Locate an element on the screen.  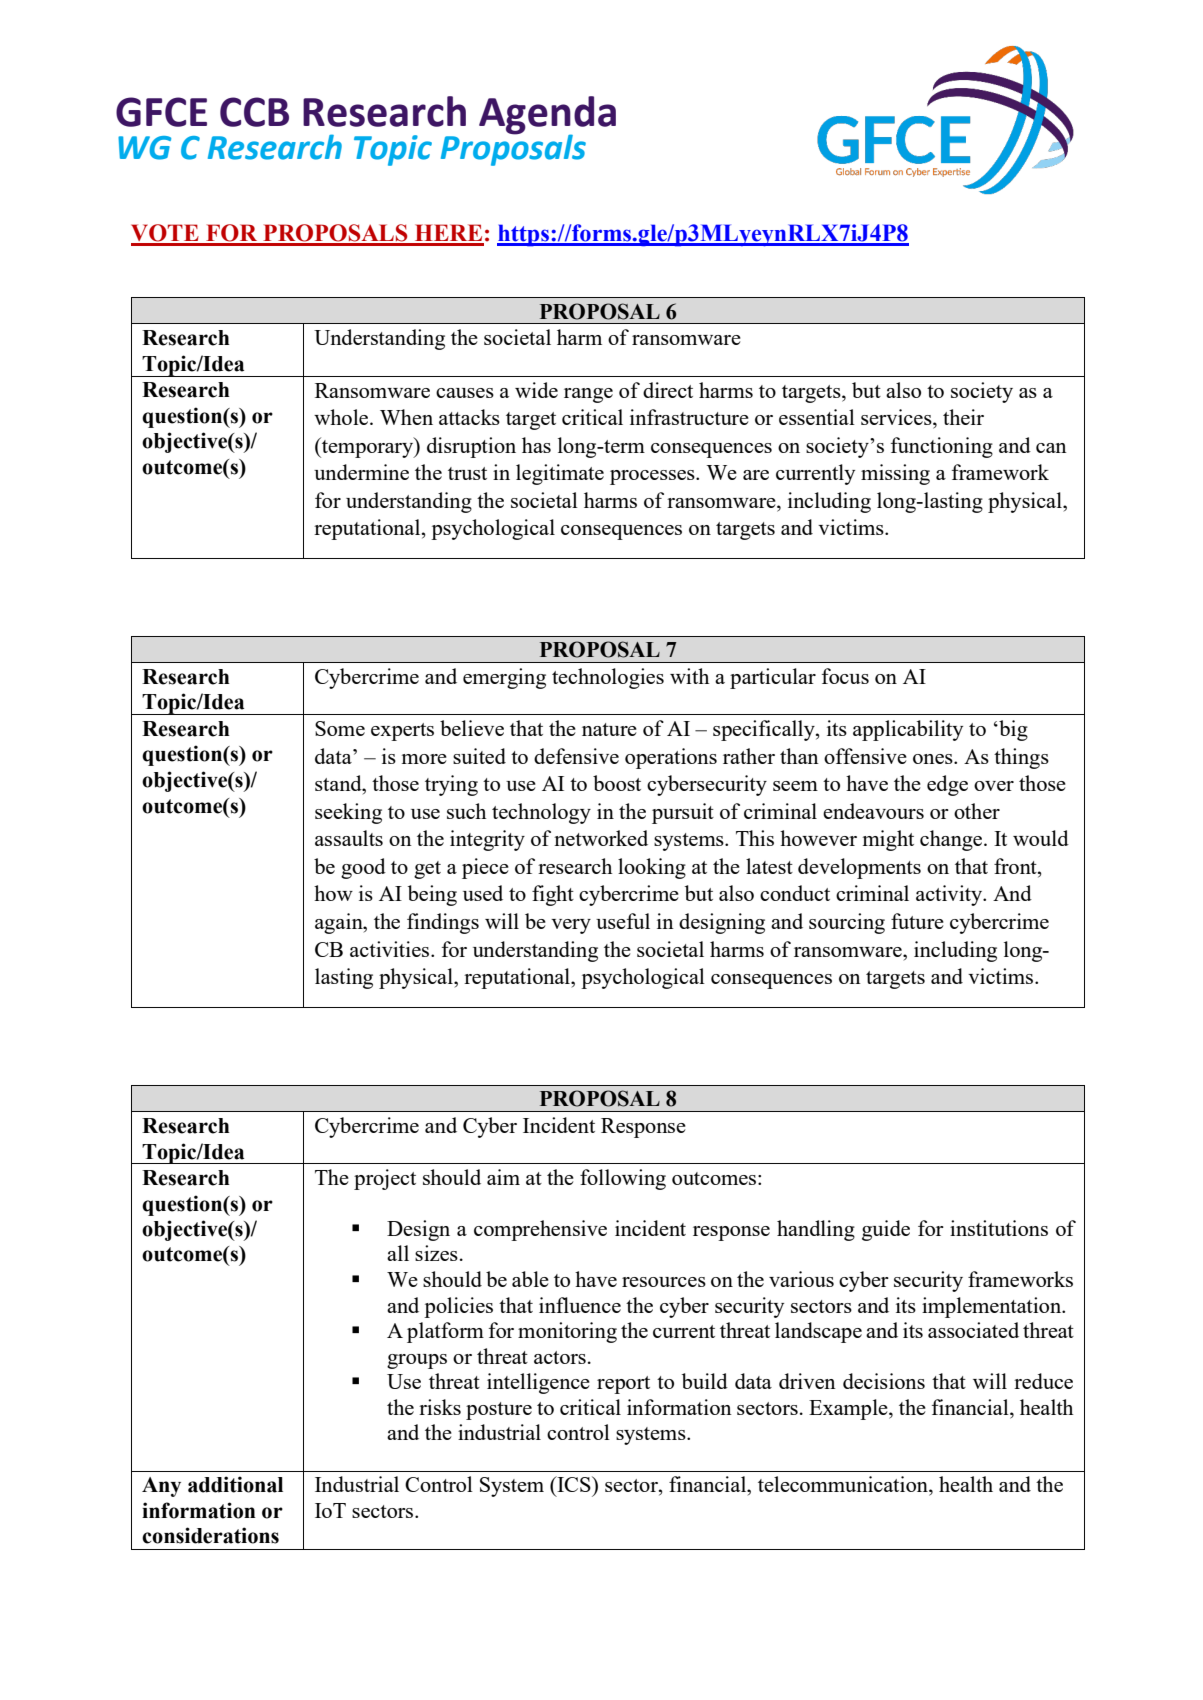
ICS is located at coordinates (574, 1484).
